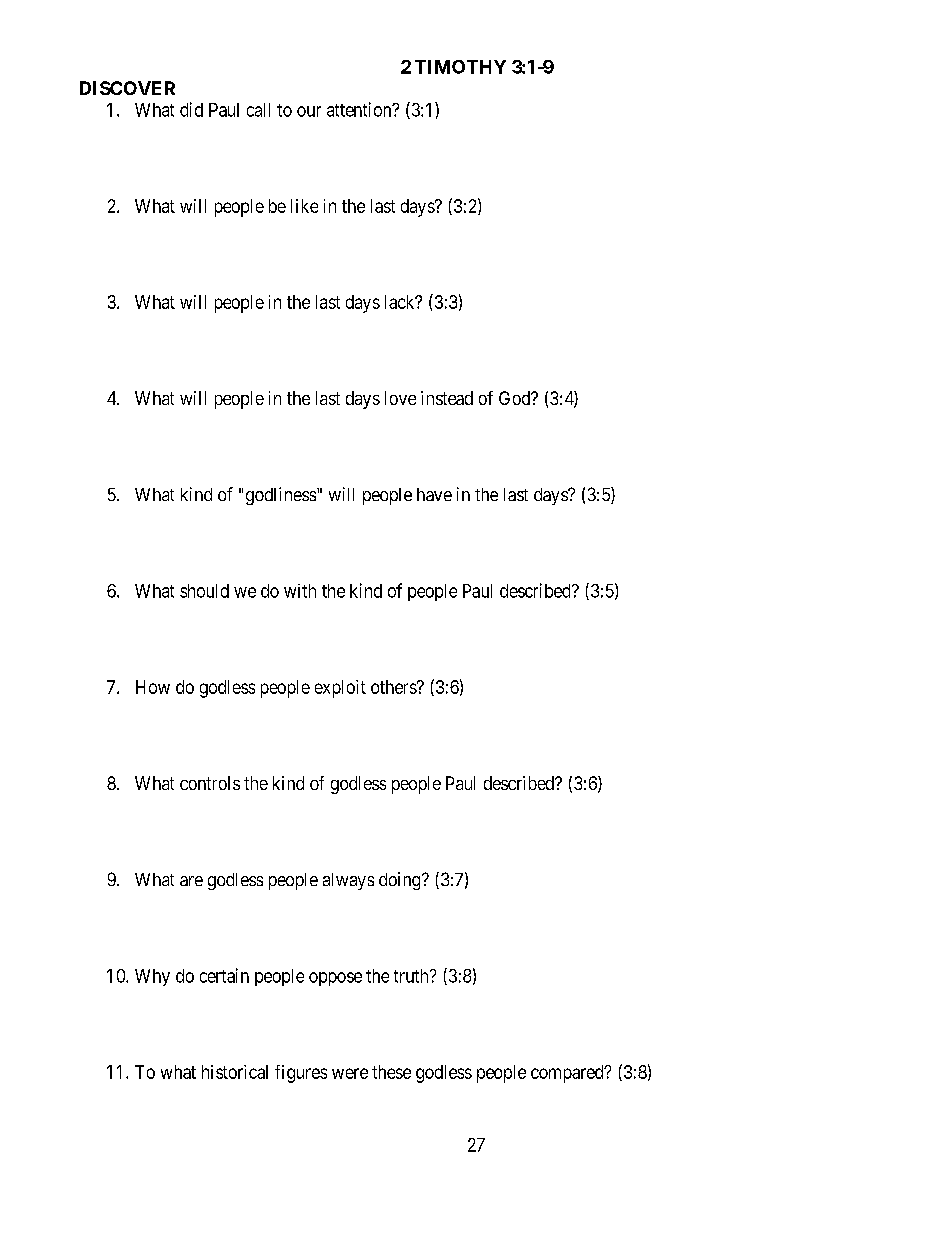 The height and width of the image is (1233, 952). I want to click on should, so click(204, 591).
